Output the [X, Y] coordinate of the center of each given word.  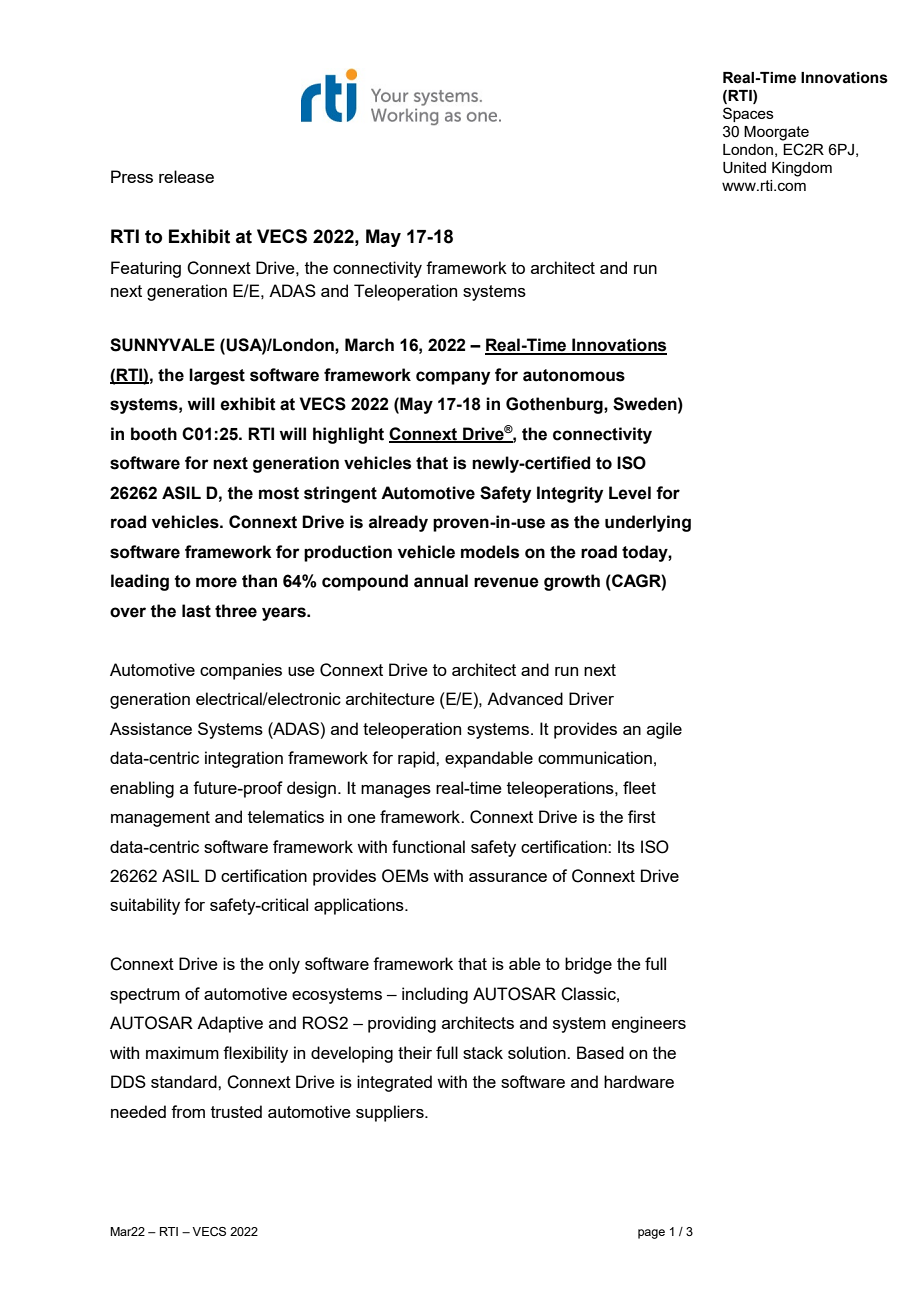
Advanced [525, 698]
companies [241, 671]
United [744, 168]
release [186, 176]
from [188, 1111]
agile [664, 730]
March [369, 345]
